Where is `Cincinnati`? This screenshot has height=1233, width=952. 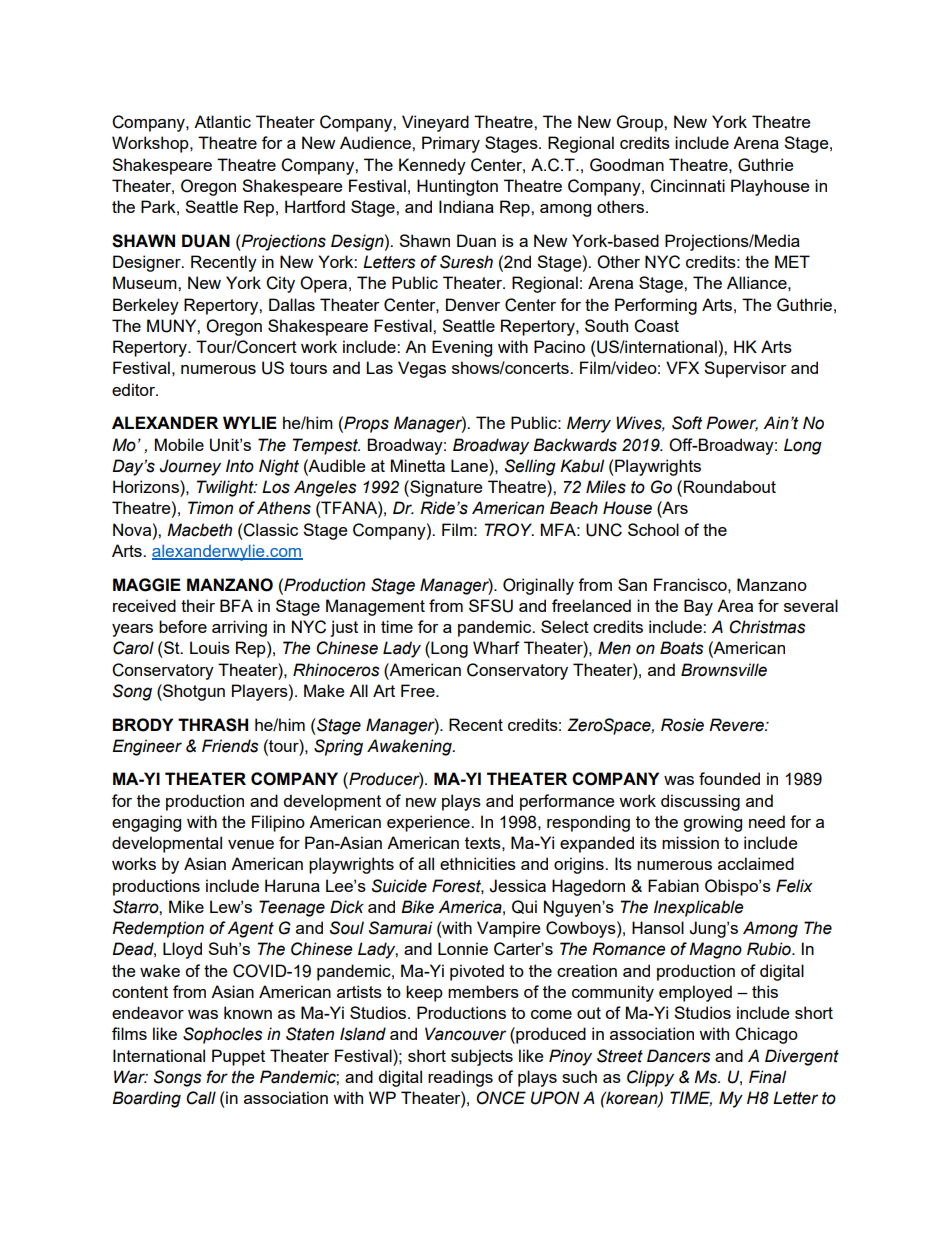
Cincinnati is located at coordinates (687, 186).
